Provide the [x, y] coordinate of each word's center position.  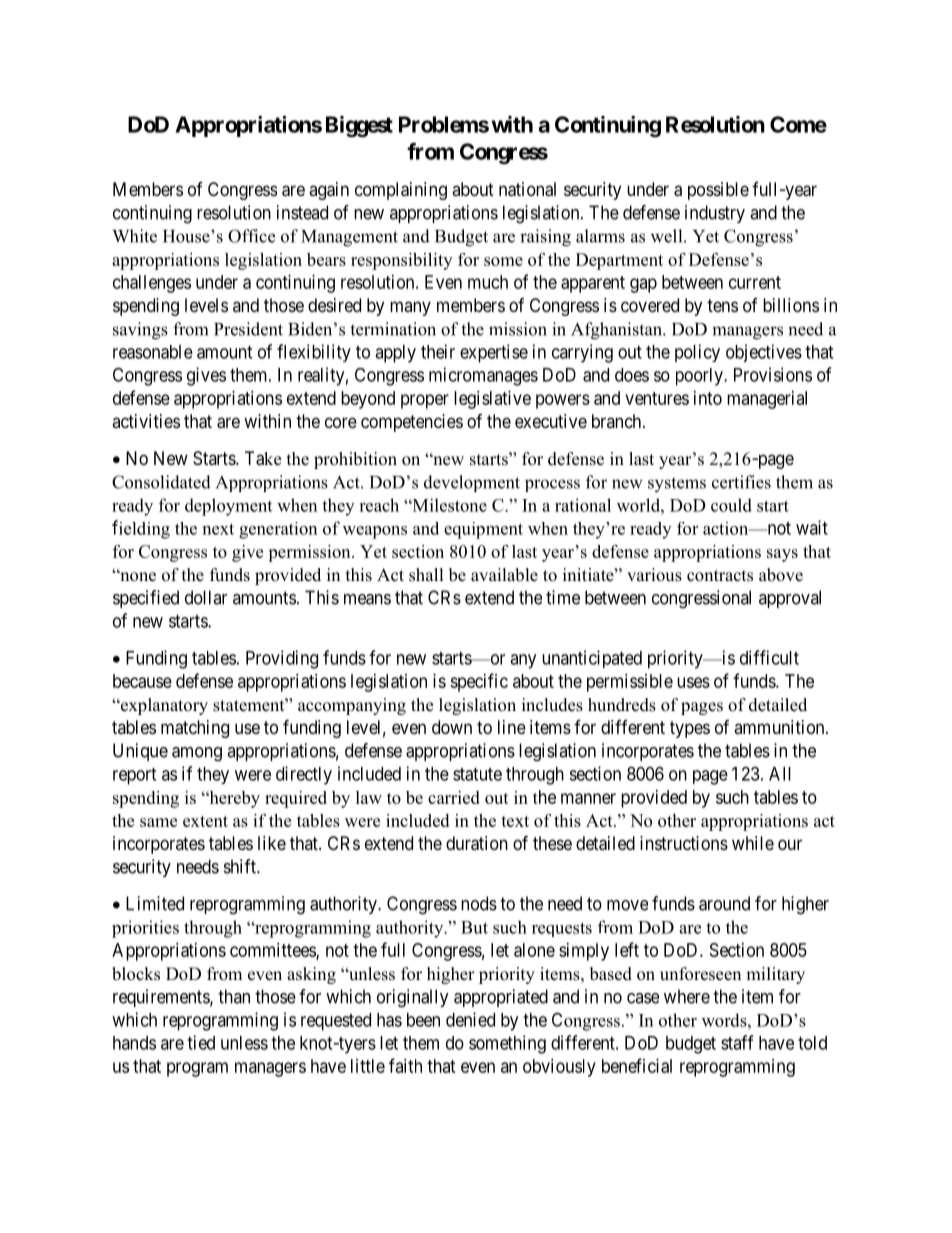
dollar [206, 597]
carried [454, 797]
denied [470, 1019]
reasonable [153, 352]
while [753, 843]
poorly [700, 377]
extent [205, 821]
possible [718, 191]
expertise [494, 353]
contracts [720, 576]
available [504, 575]
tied [201, 1042]
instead [302, 212]
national [527, 189]
